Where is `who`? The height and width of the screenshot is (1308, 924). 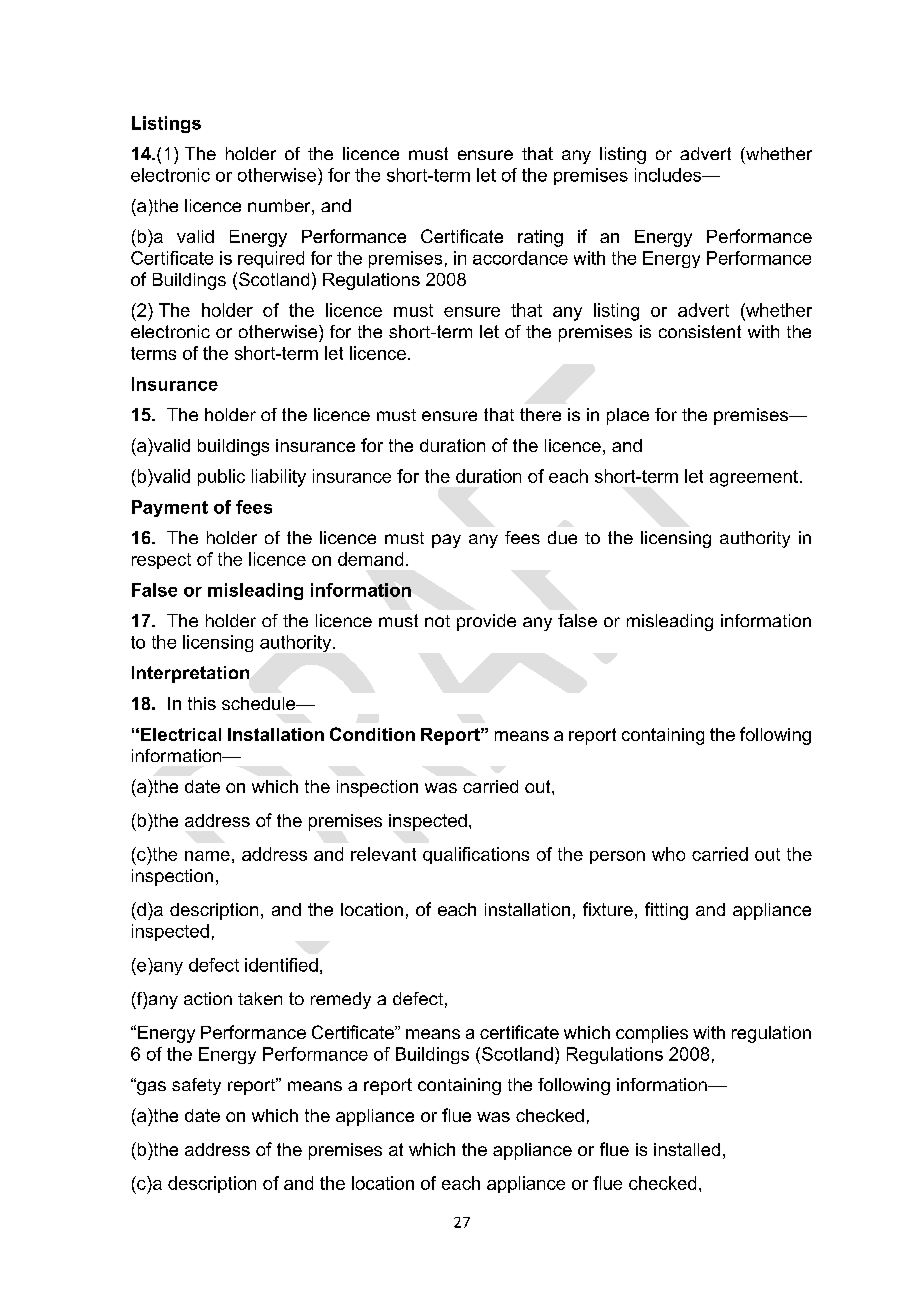
who is located at coordinates (668, 854).
